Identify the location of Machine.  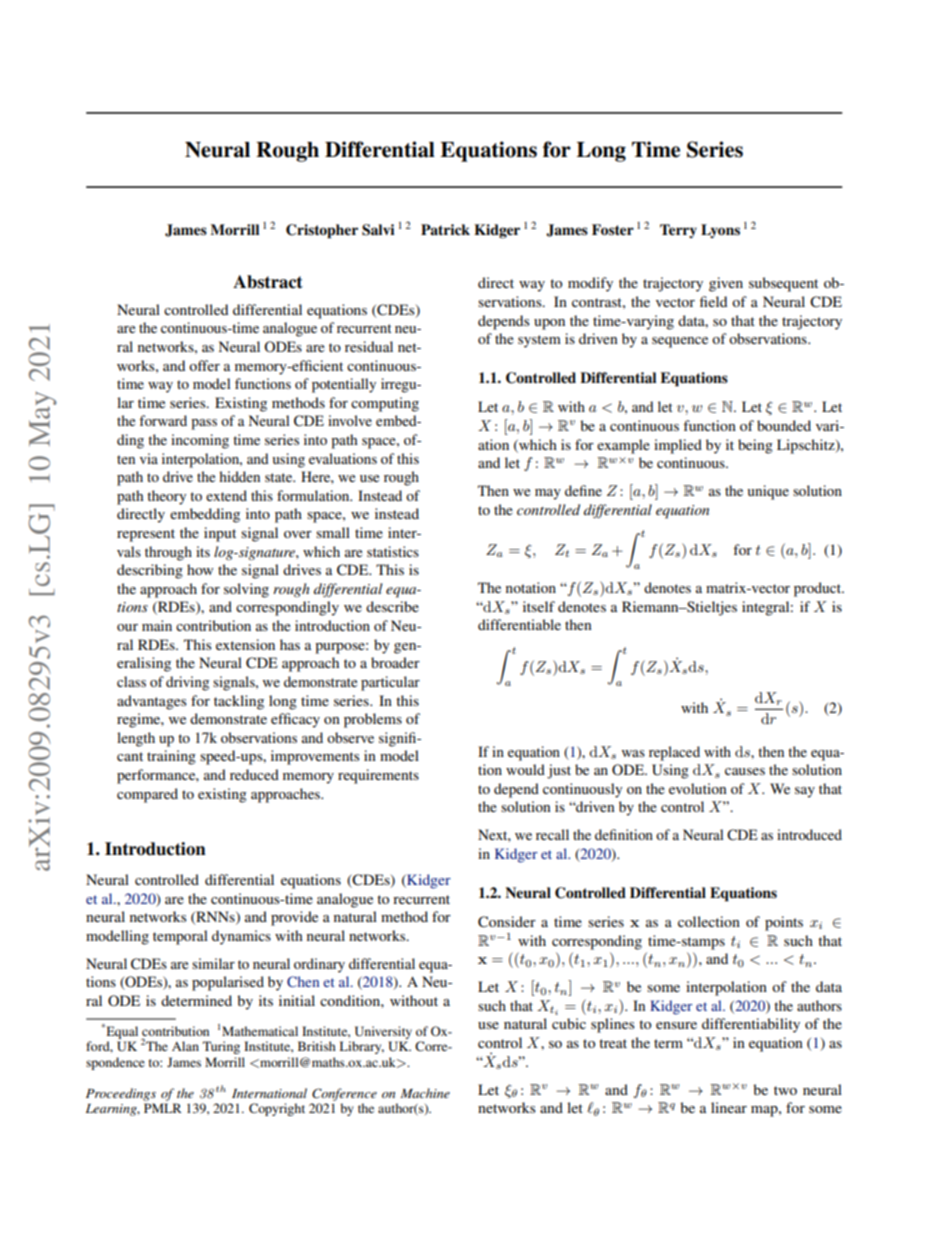
(425, 1093).
